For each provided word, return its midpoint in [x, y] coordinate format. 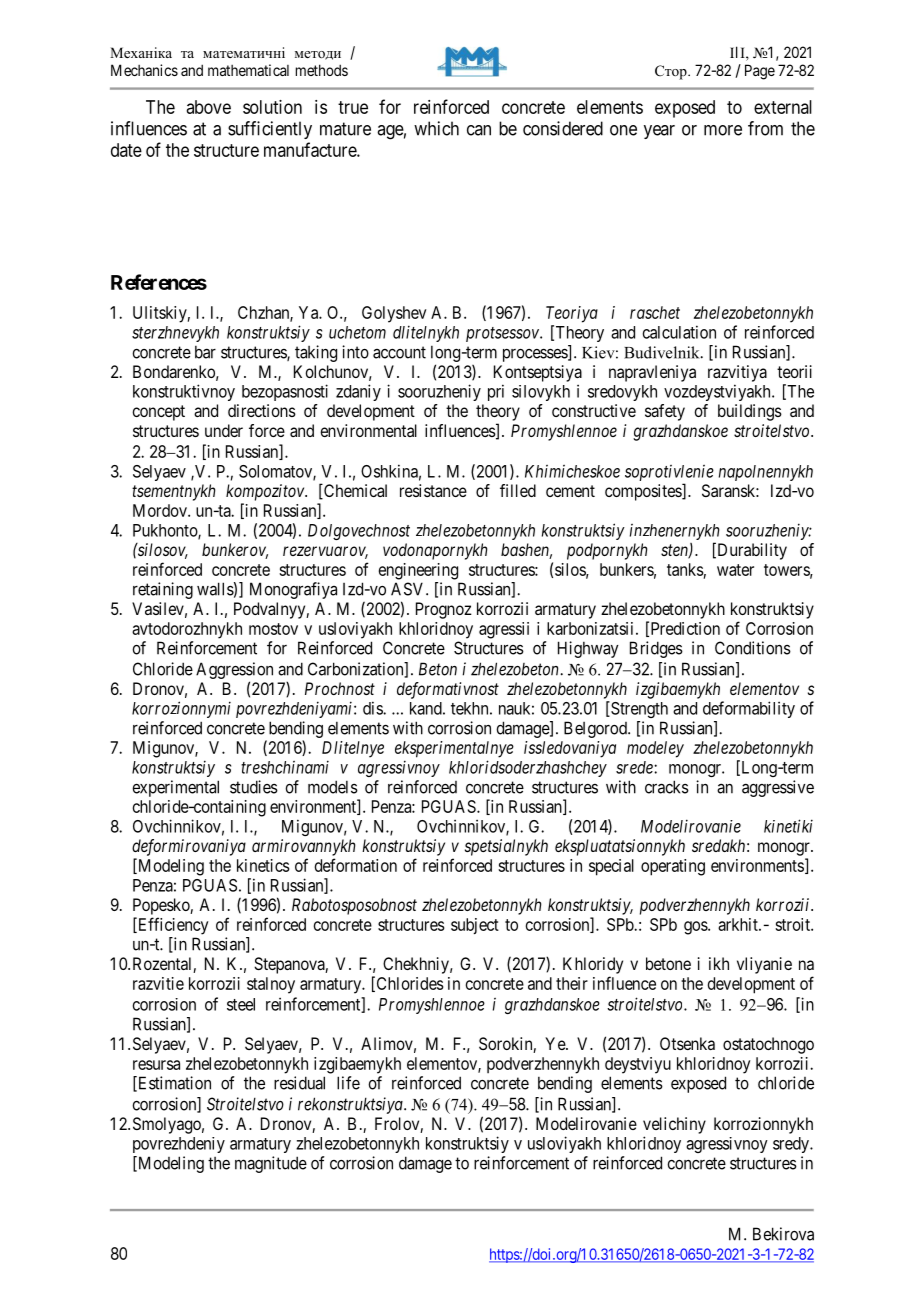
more [723, 130]
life [348, 1083]
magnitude [271, 1164]
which [436, 128]
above [209, 107]
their [572, 983]
